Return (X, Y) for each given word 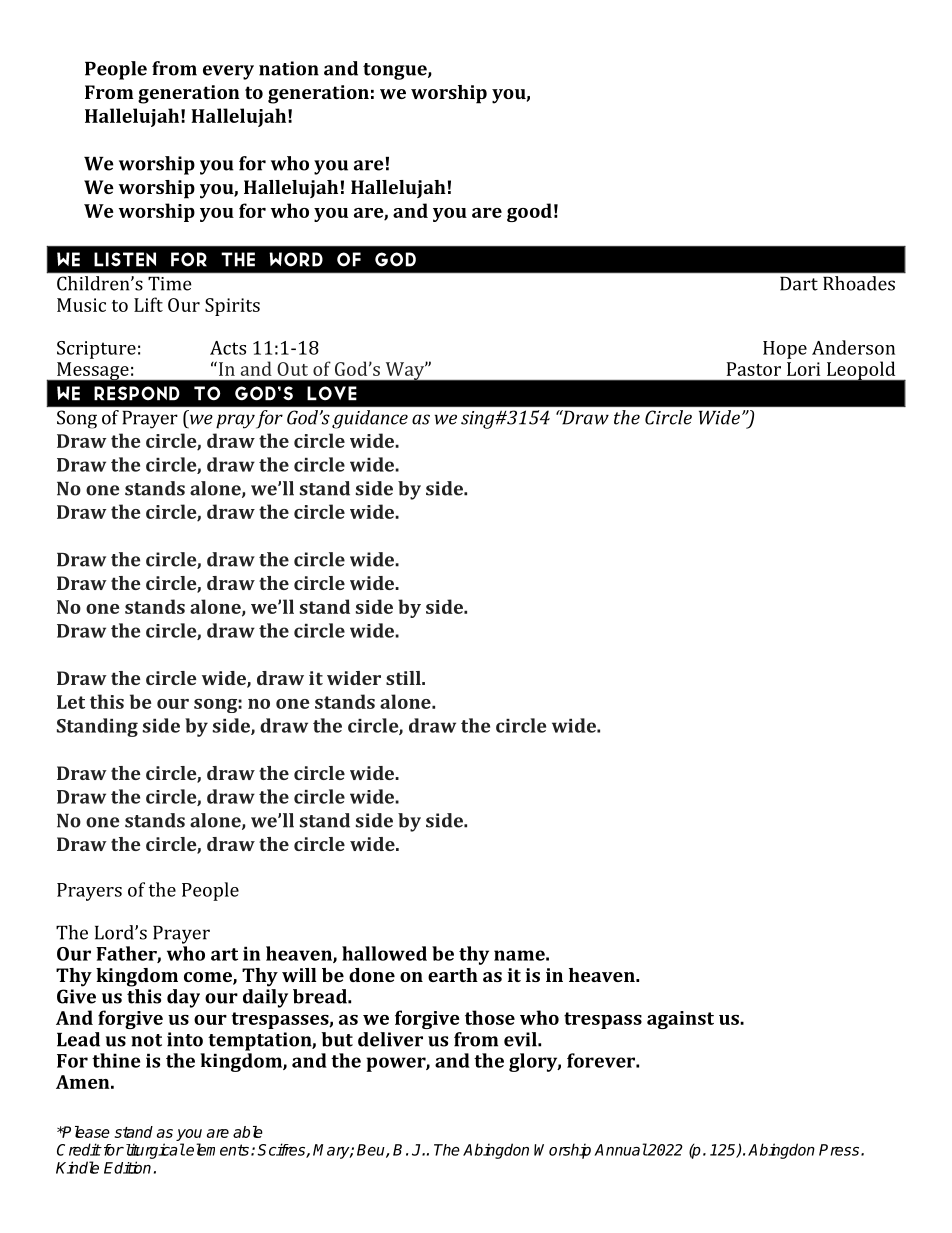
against (680, 1020)
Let (71, 702)
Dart (799, 284)
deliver (390, 1039)
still (404, 678)
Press (840, 1150)
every (228, 72)
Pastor (754, 369)
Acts (228, 348)
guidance (370, 419)
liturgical (154, 1151)
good (529, 212)
